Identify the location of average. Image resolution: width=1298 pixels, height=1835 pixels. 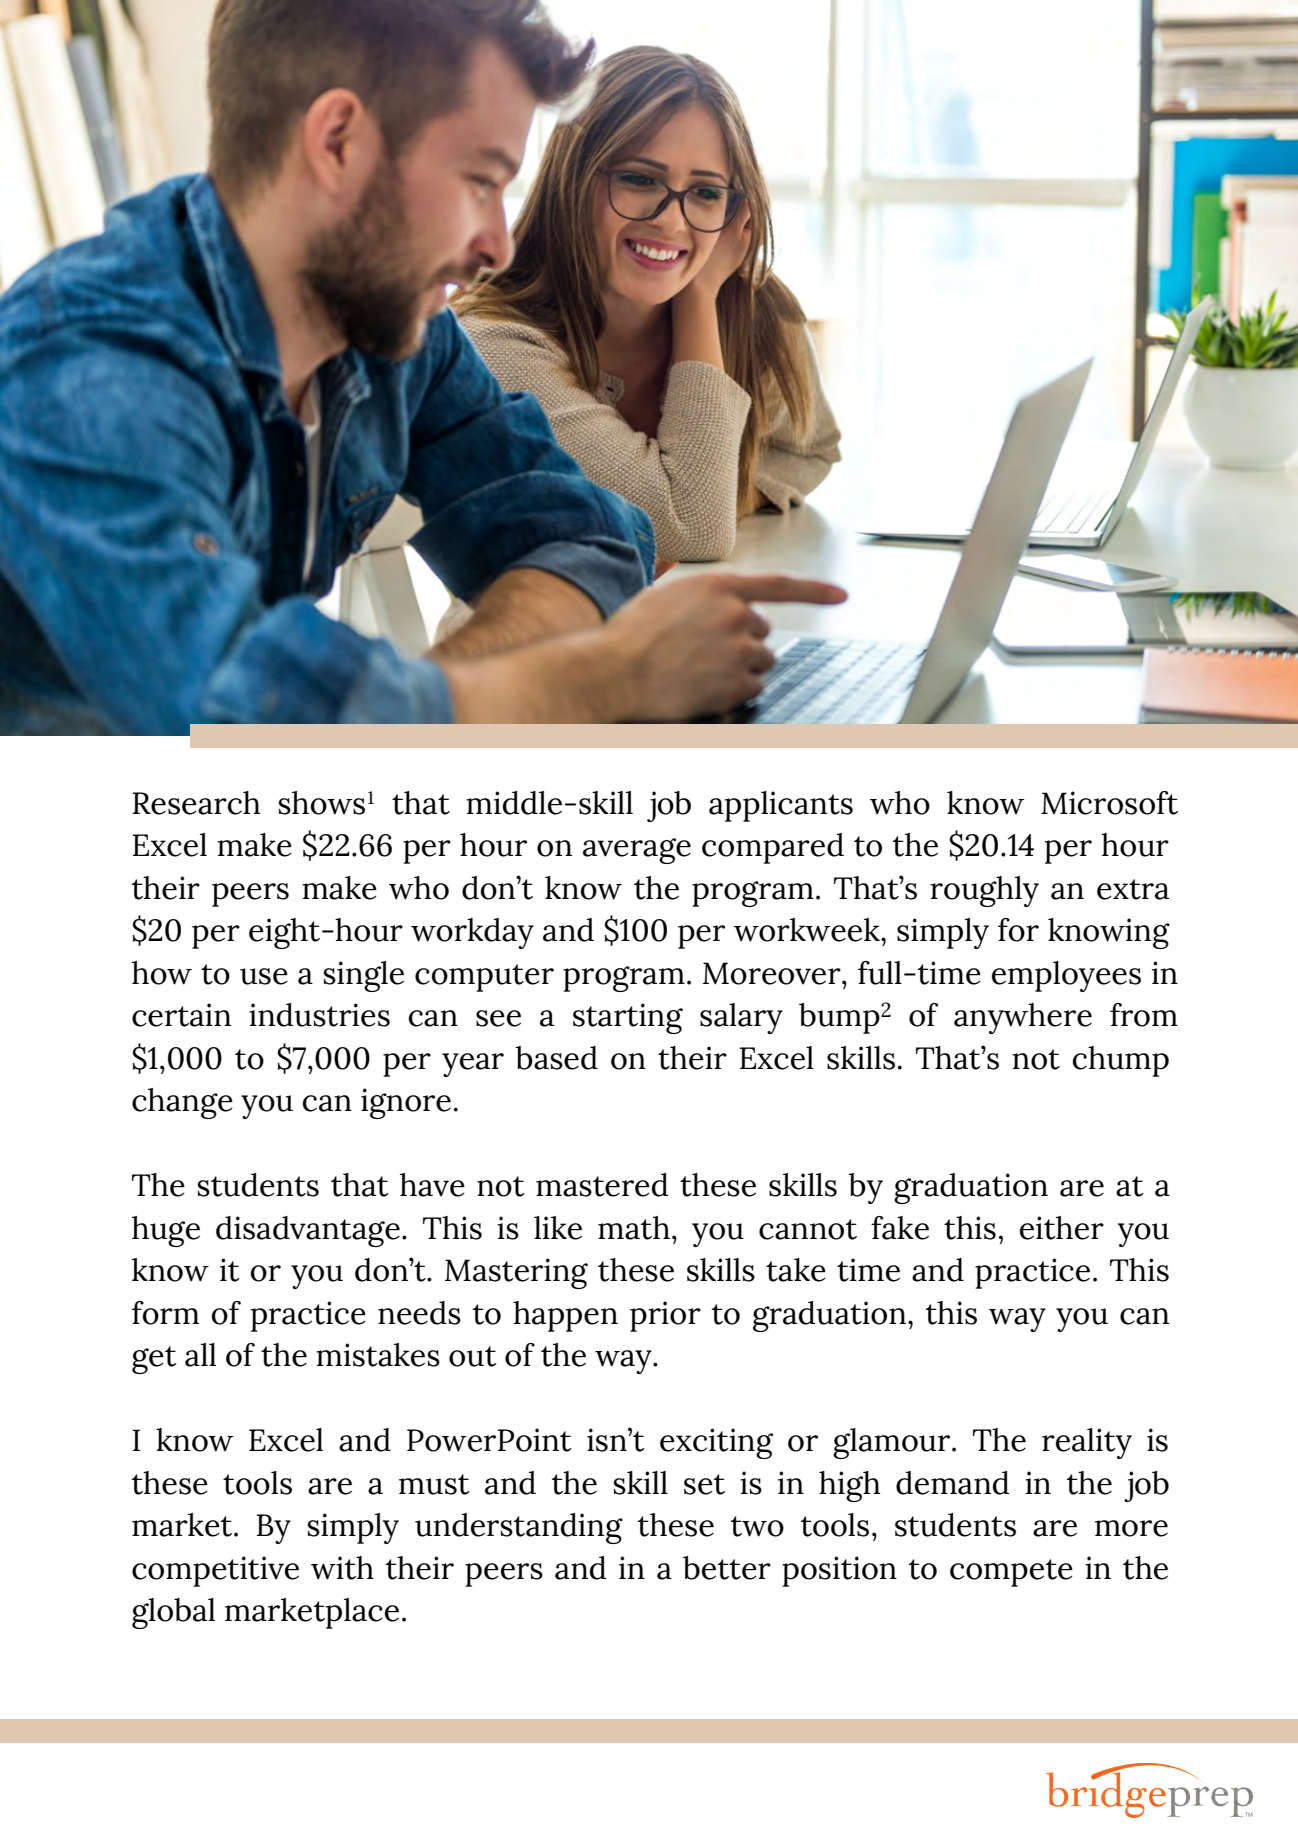
(637, 851).
